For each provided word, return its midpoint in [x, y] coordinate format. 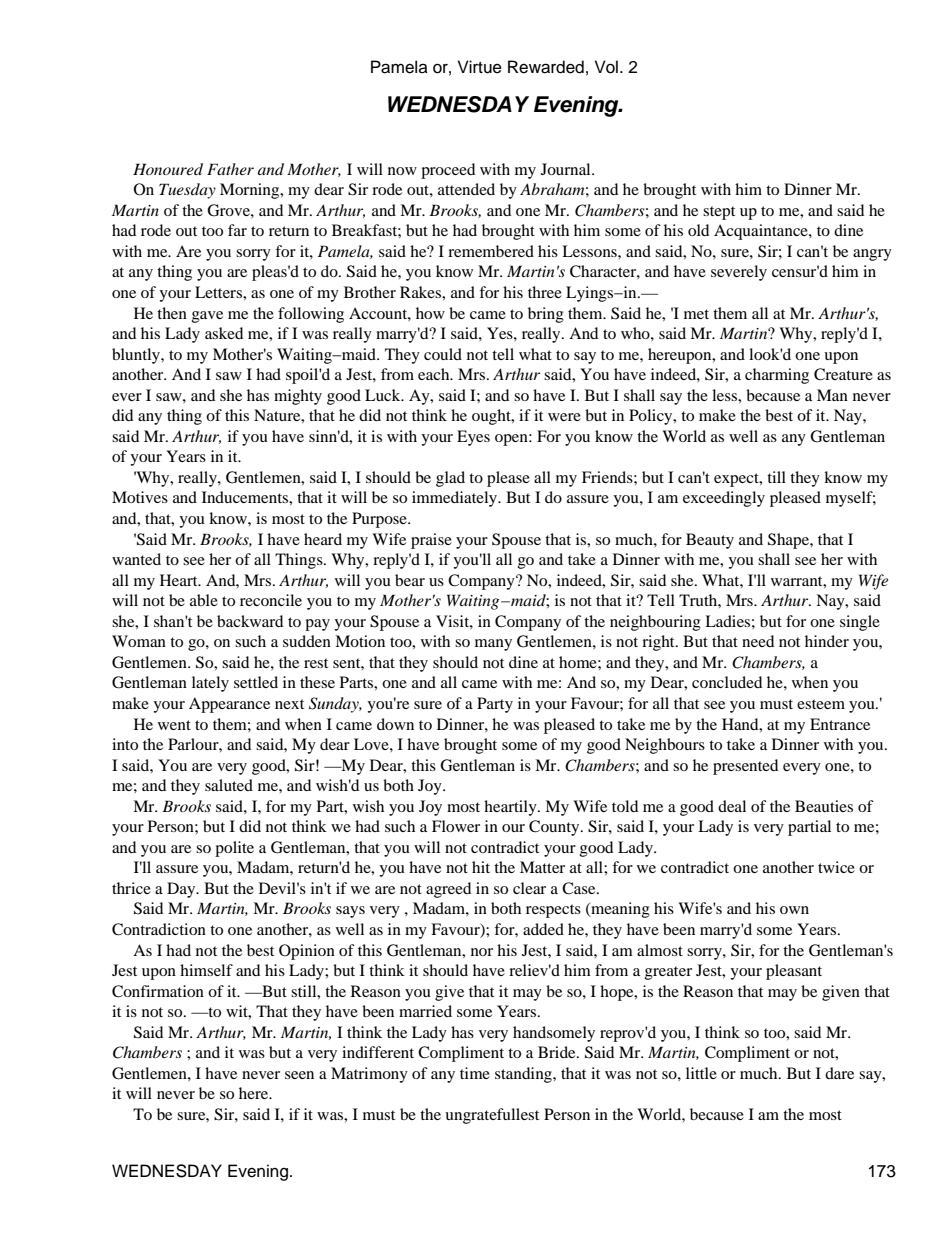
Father [230, 169]
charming [777, 376]
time [475, 1073]
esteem [821, 704]
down [395, 724]
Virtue [480, 67]
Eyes [473, 438]
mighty [298, 397]
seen [299, 1075]
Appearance [229, 705]
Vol [606, 67]
